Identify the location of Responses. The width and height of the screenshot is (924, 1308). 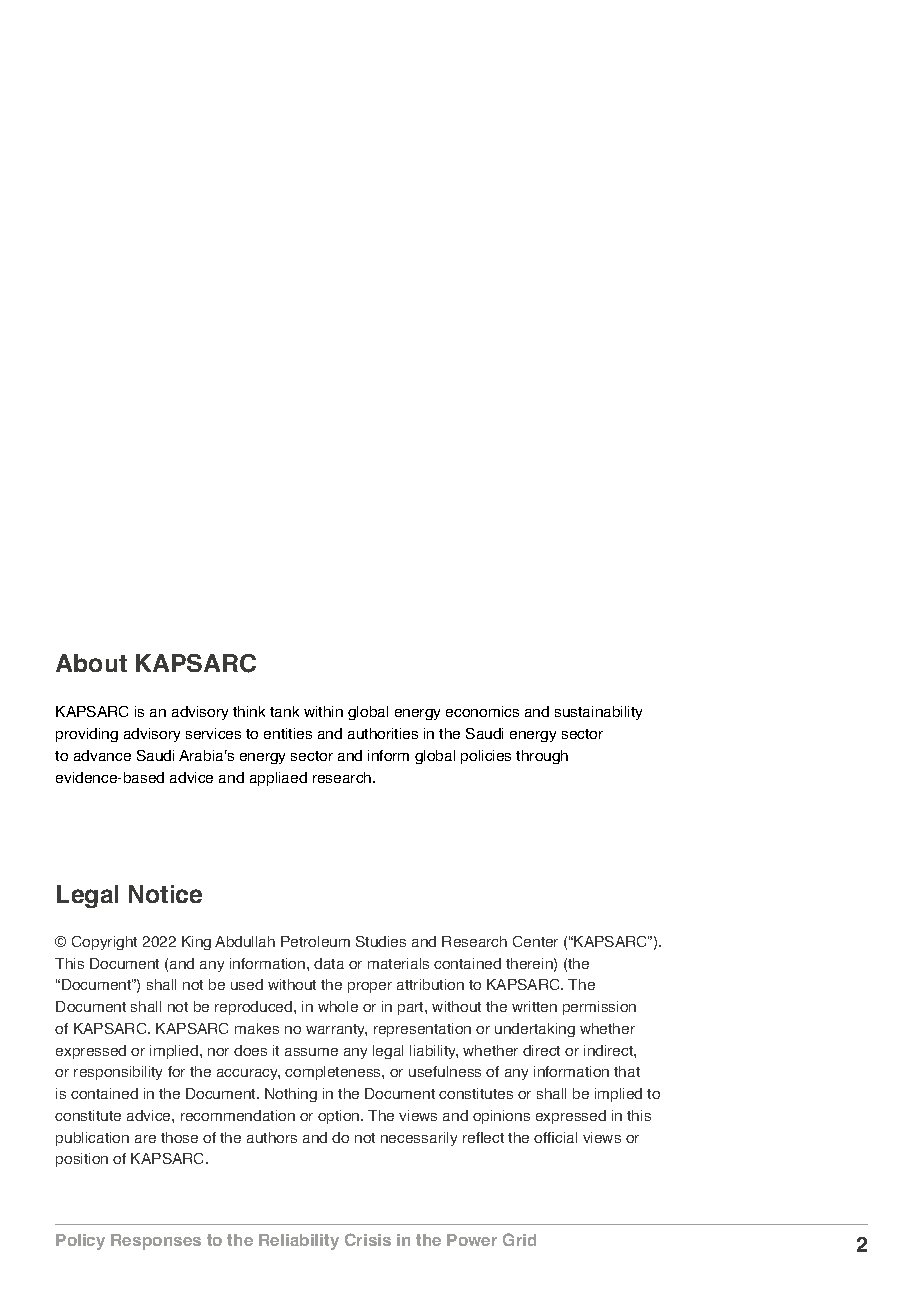
(156, 1242).
